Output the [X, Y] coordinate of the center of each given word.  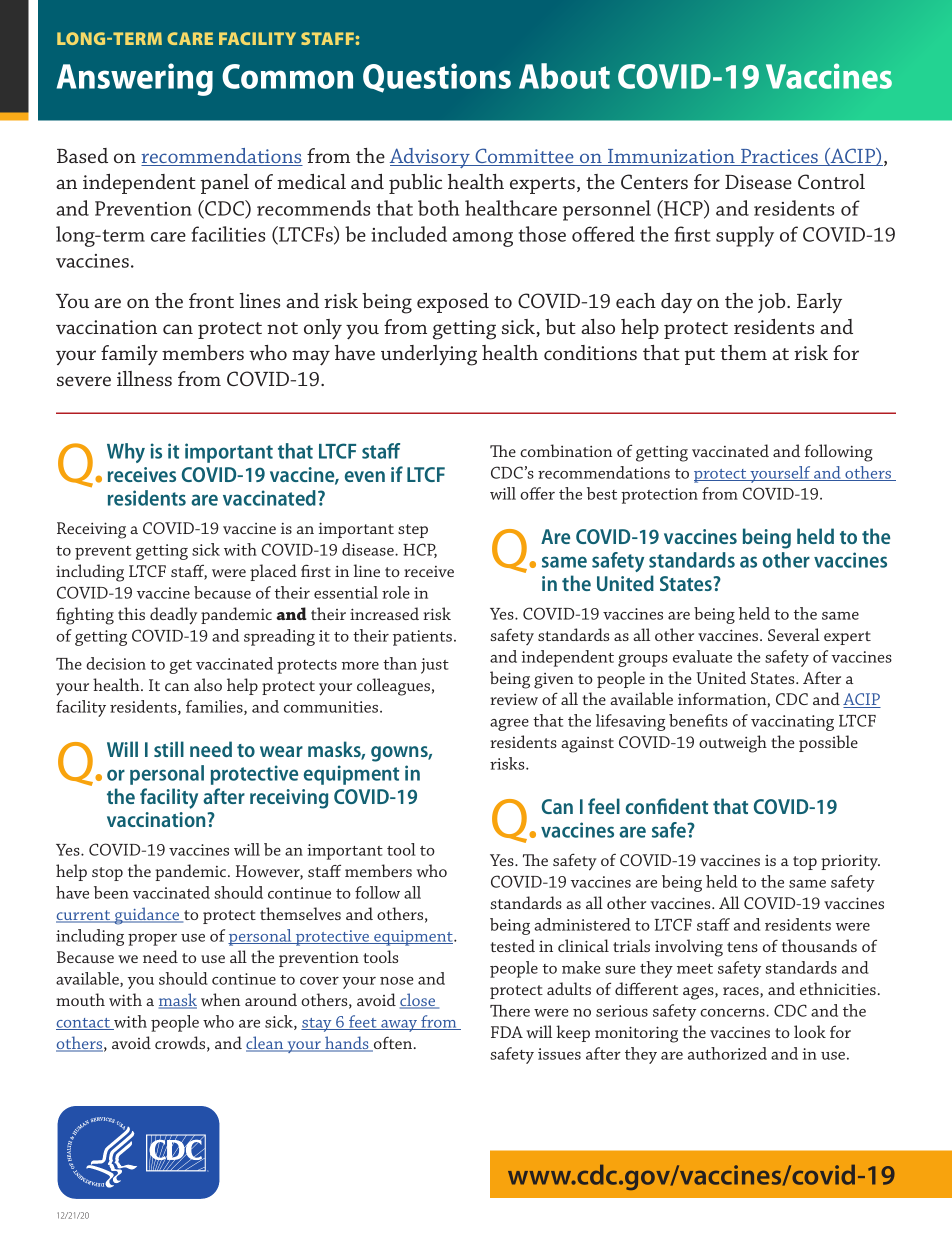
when [220, 999]
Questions [437, 78]
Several [794, 634]
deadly [173, 616]
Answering [135, 79]
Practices [780, 157]
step [413, 531]
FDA [507, 1032]
